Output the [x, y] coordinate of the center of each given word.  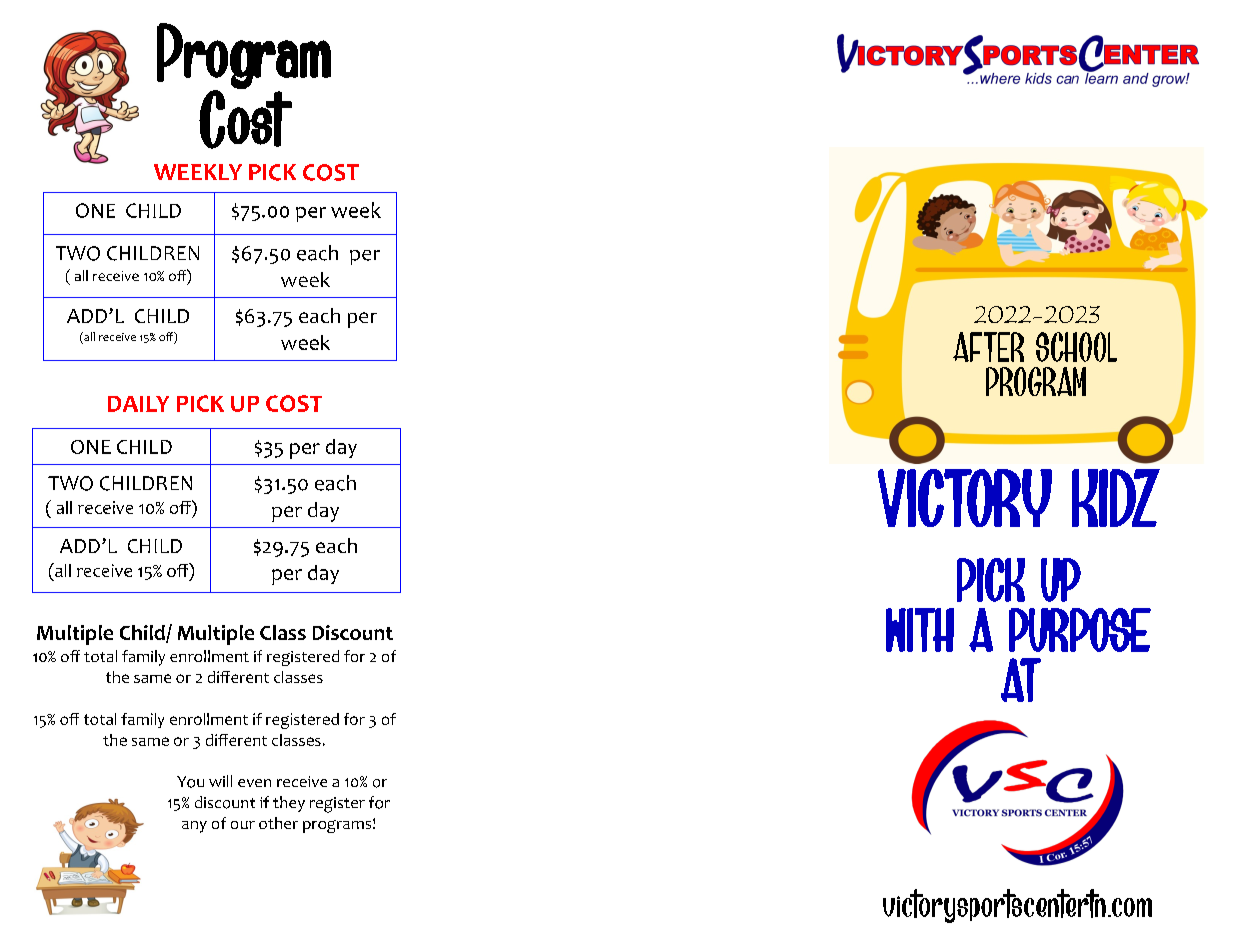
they [289, 804]
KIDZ [1116, 498]
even [254, 783]
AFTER [988, 347]
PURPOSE [1080, 630]
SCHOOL [1076, 347]
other [278, 823]
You [190, 782]
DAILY [138, 404]
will [220, 781]
